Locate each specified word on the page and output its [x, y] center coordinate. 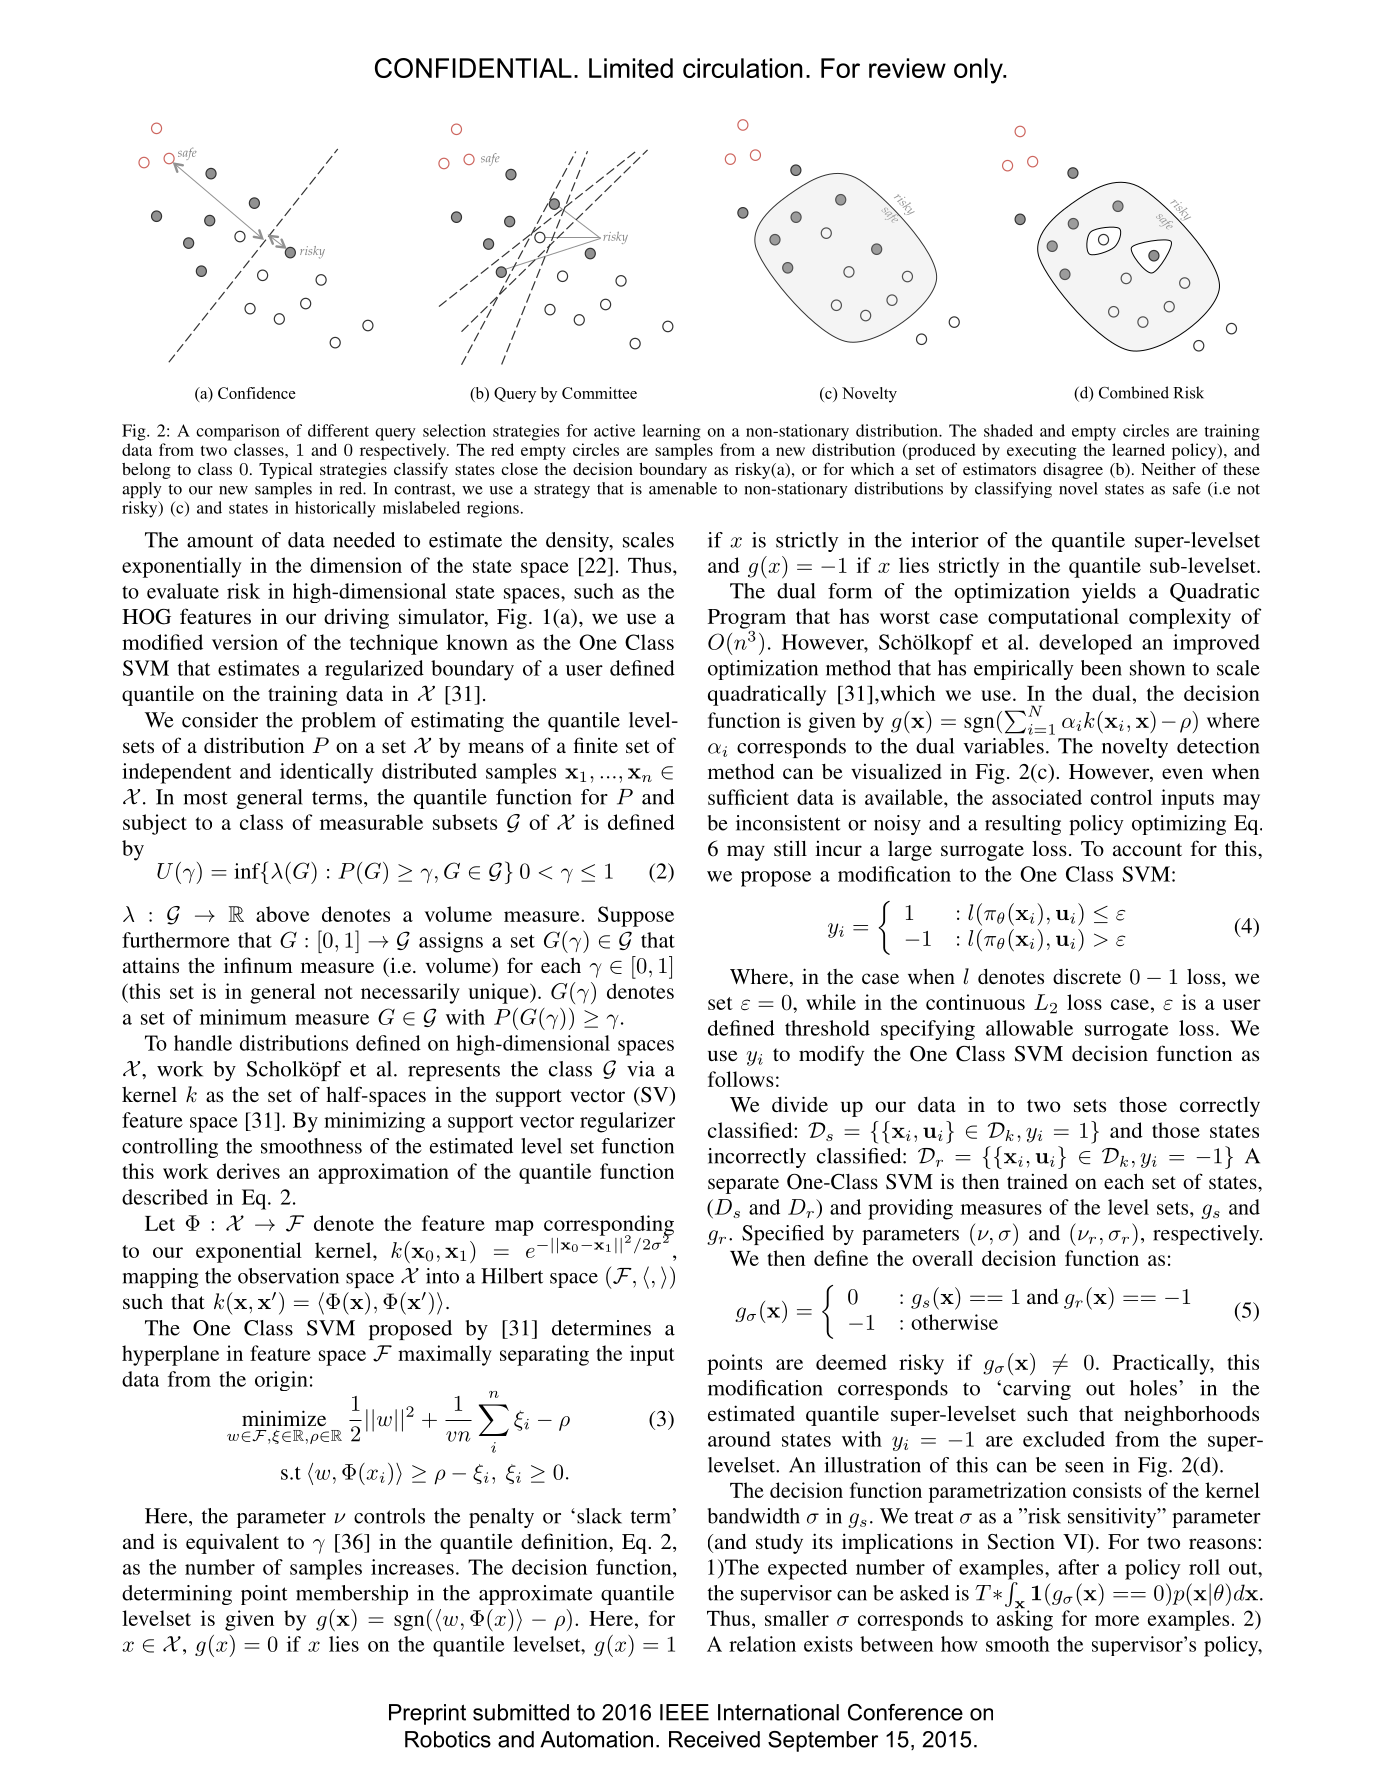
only [979, 71]
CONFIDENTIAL [473, 68]
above [283, 914]
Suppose [636, 916]
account [1147, 849]
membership [352, 1595]
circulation [743, 68]
